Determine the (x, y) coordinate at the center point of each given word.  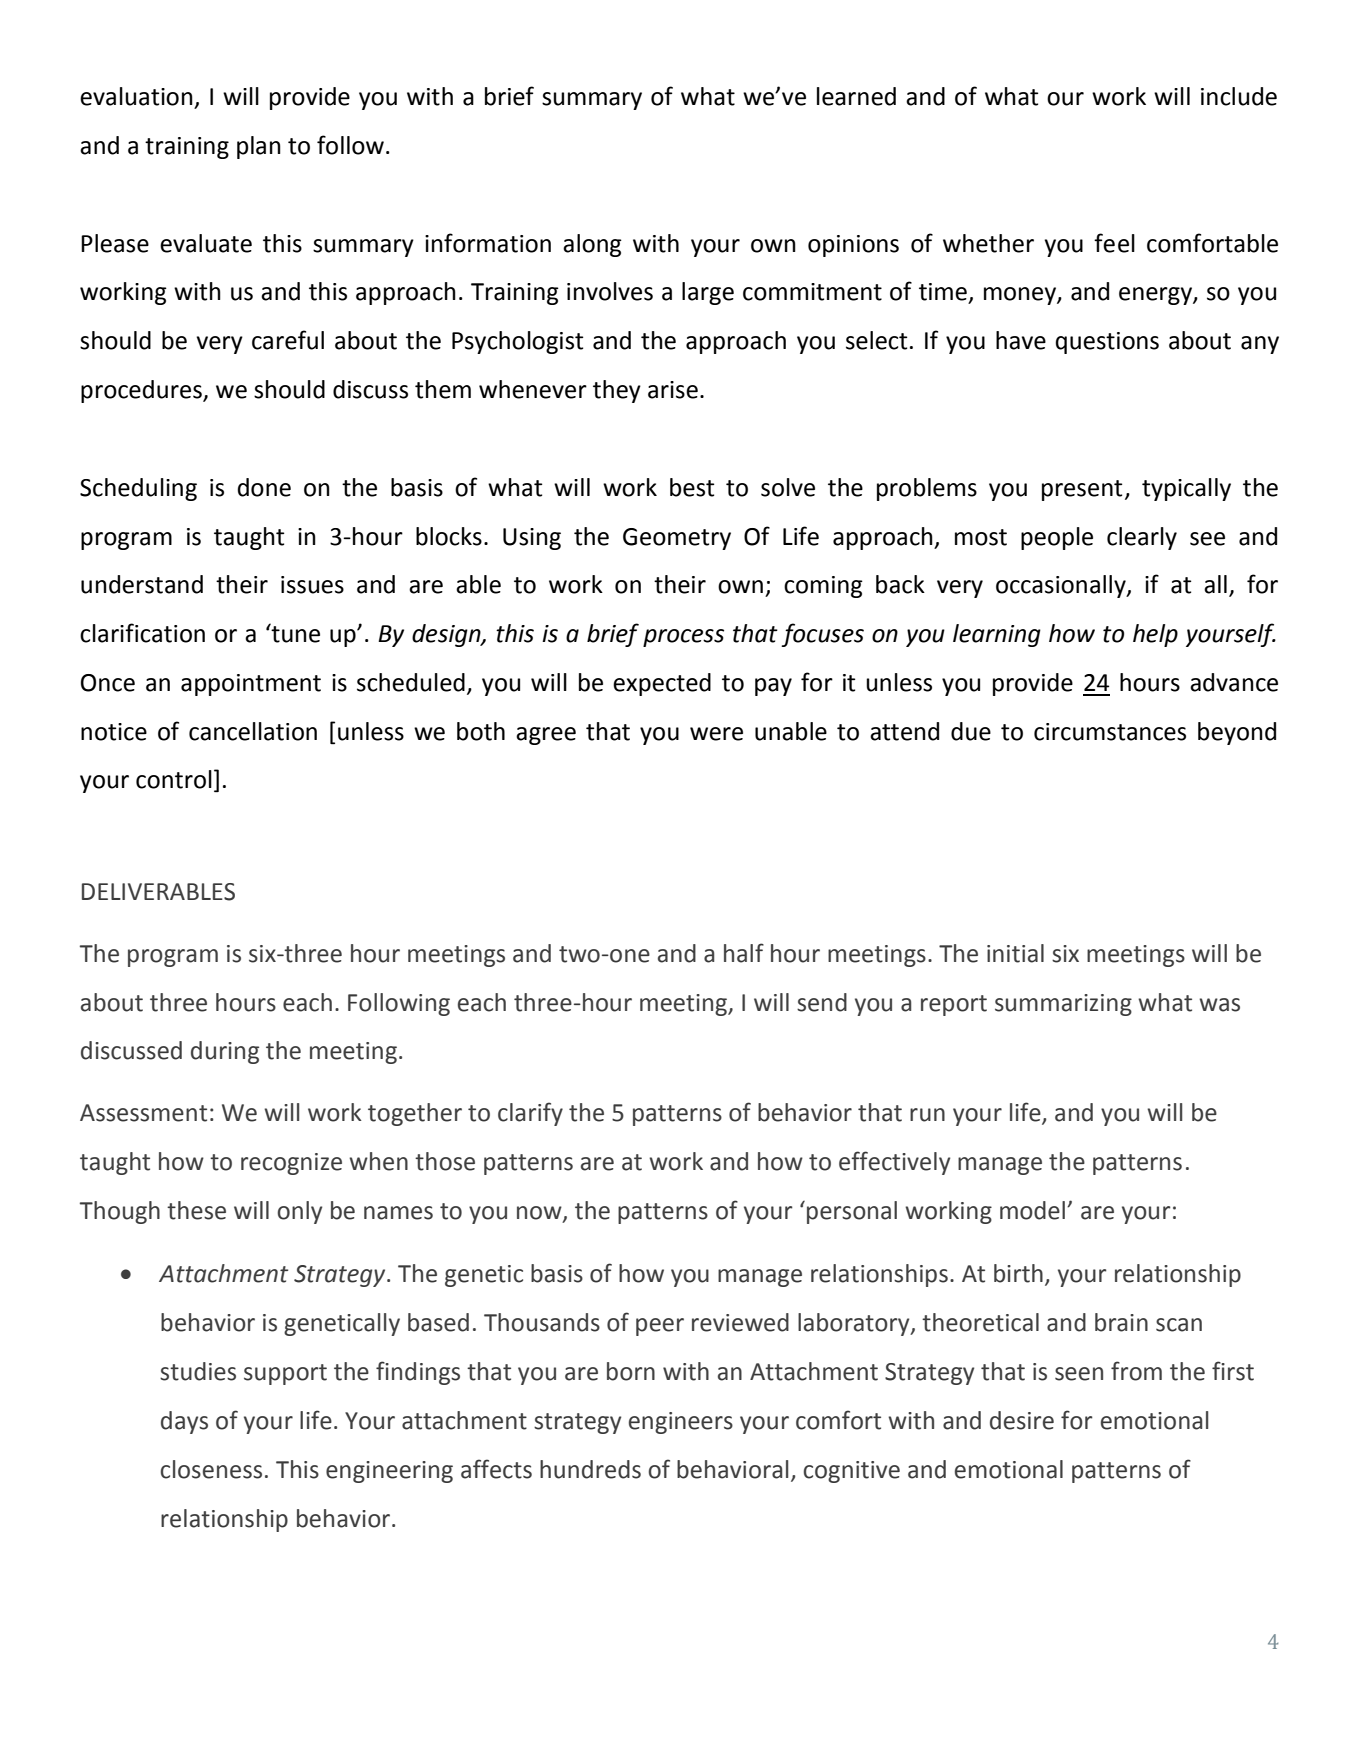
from (1136, 1371)
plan (259, 147)
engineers (681, 1423)
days (184, 1422)
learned (856, 96)
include (1239, 96)
